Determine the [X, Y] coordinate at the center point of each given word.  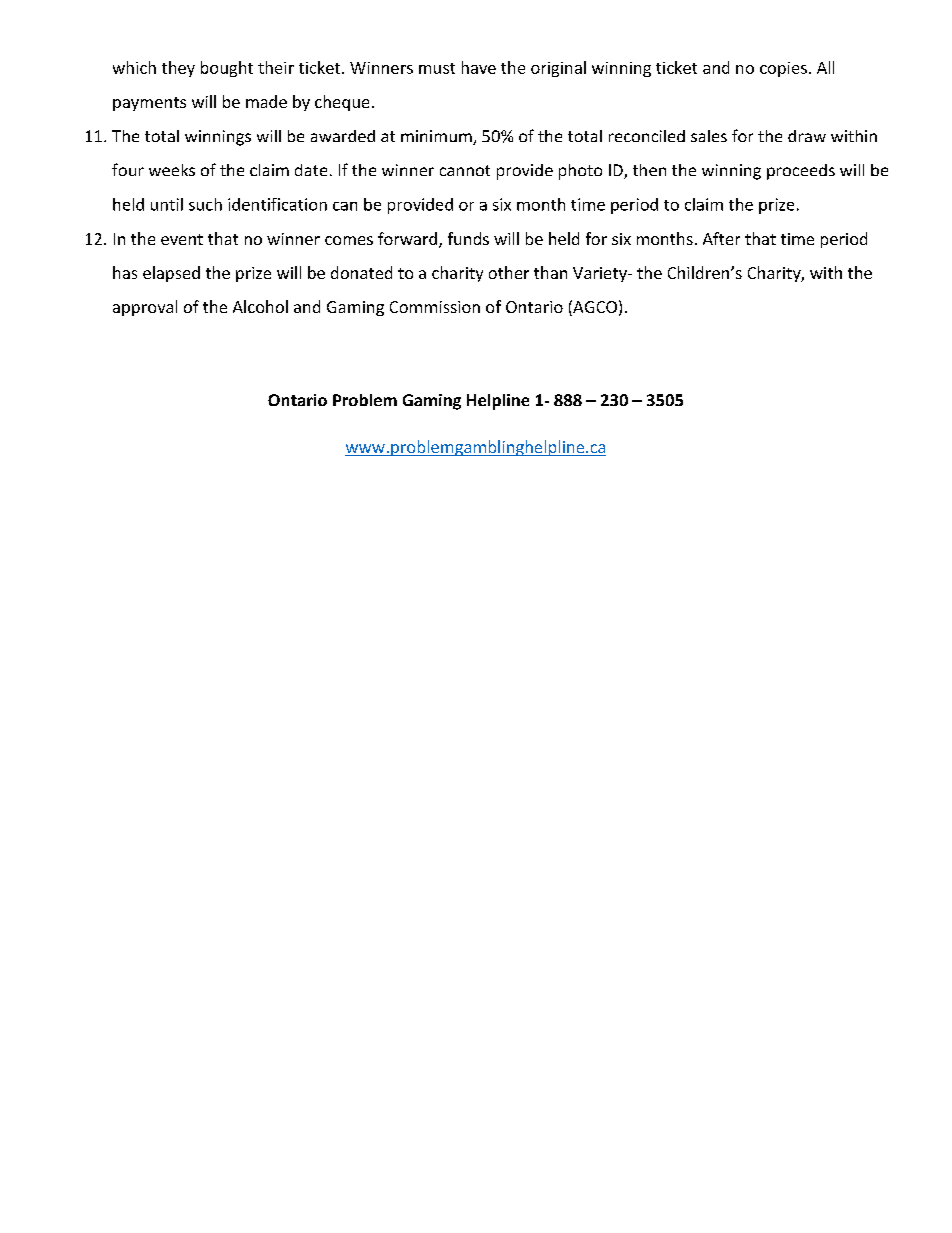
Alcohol [260, 306]
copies [783, 69]
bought [227, 69]
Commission [435, 307]
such [205, 204]
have [479, 67]
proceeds [801, 172]
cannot [465, 170]
